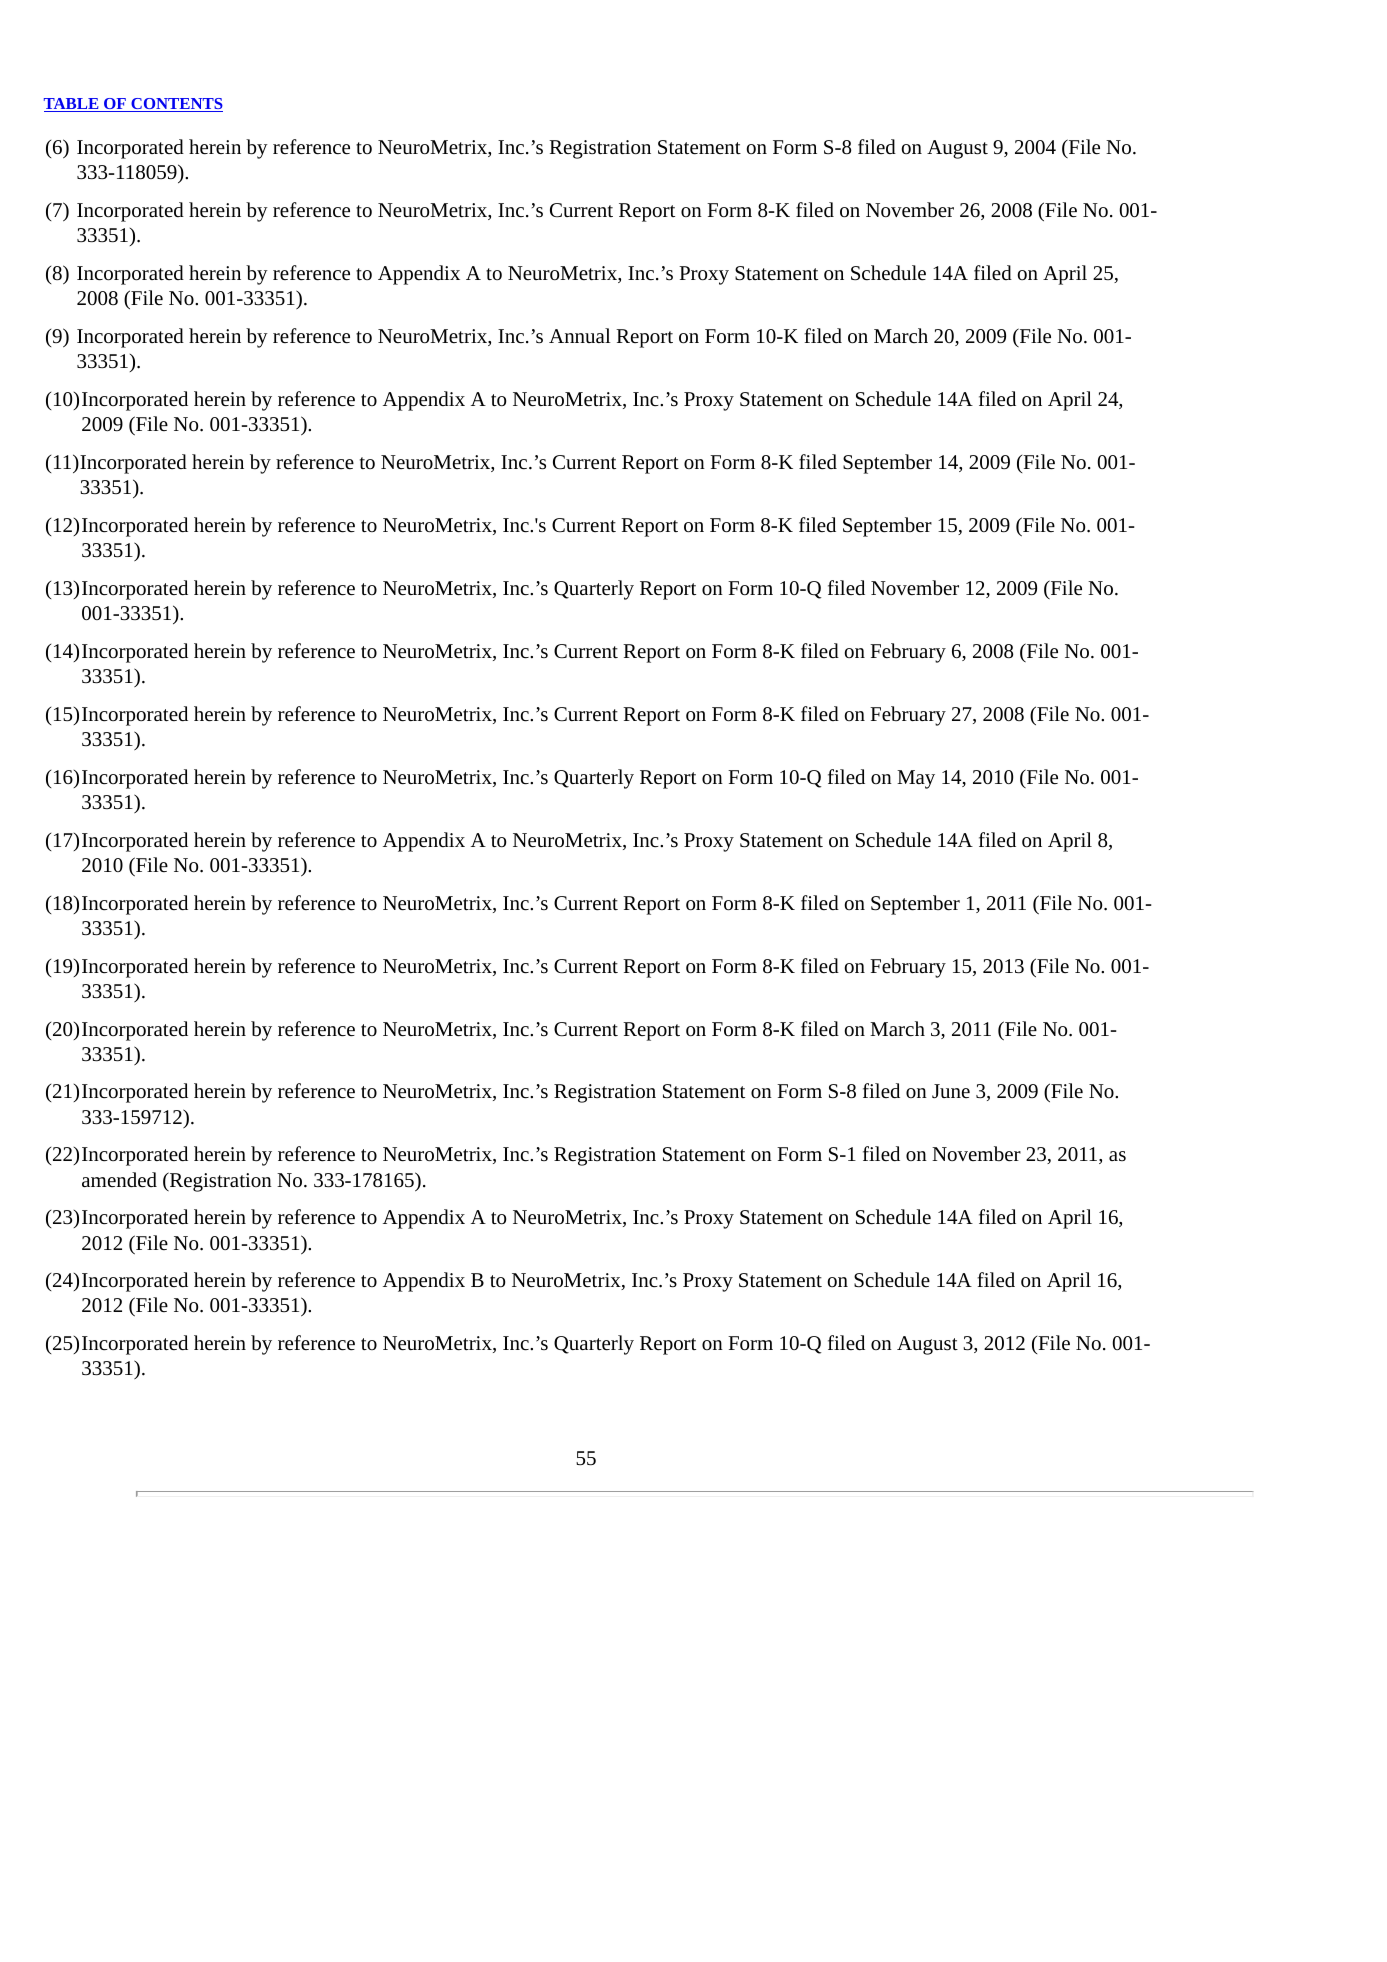  What do you see at coordinates (951, 1091) in the page?
I see `June` at bounding box center [951, 1091].
